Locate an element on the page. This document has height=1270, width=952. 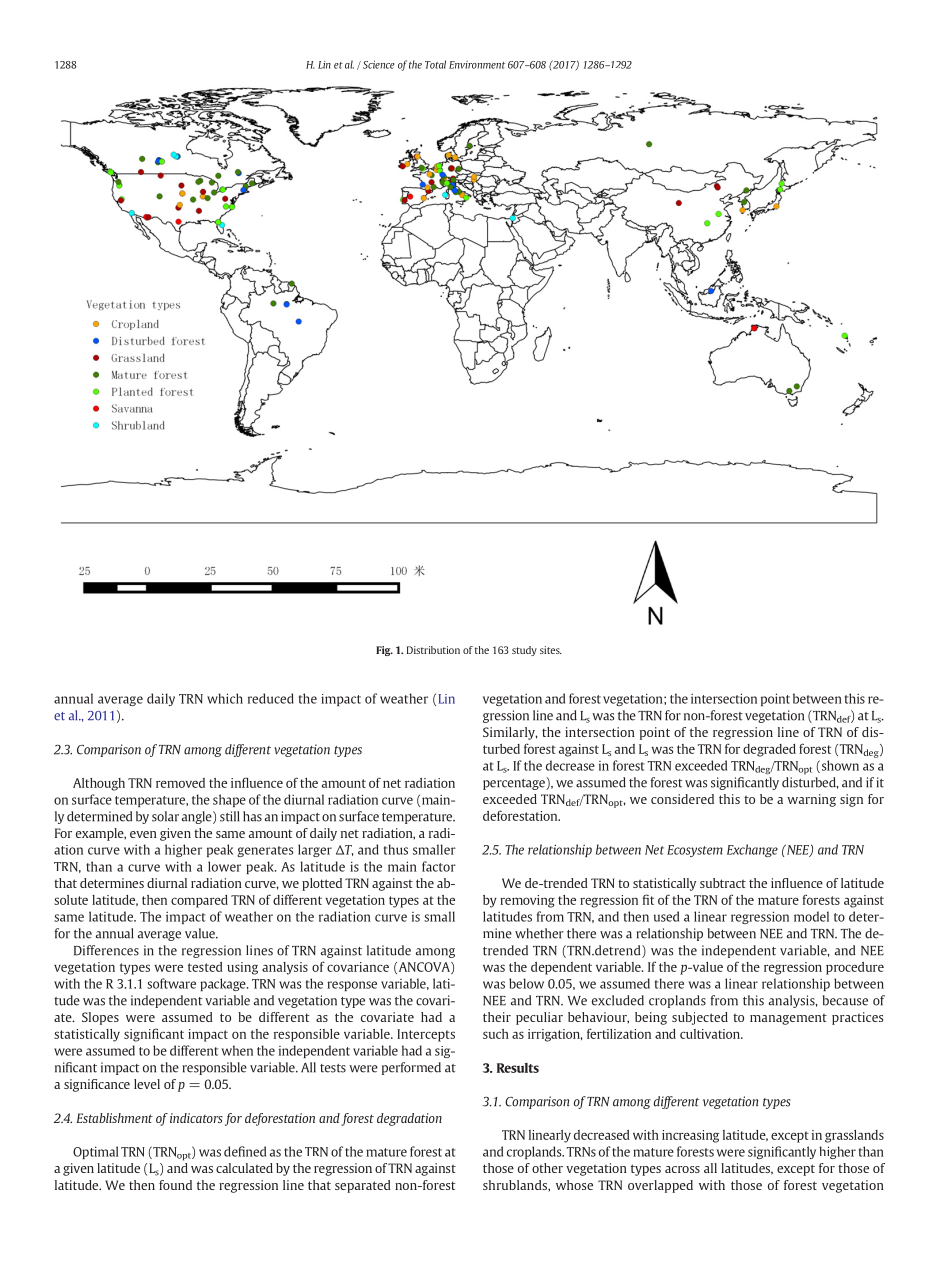
tested is located at coordinates (205, 967).
